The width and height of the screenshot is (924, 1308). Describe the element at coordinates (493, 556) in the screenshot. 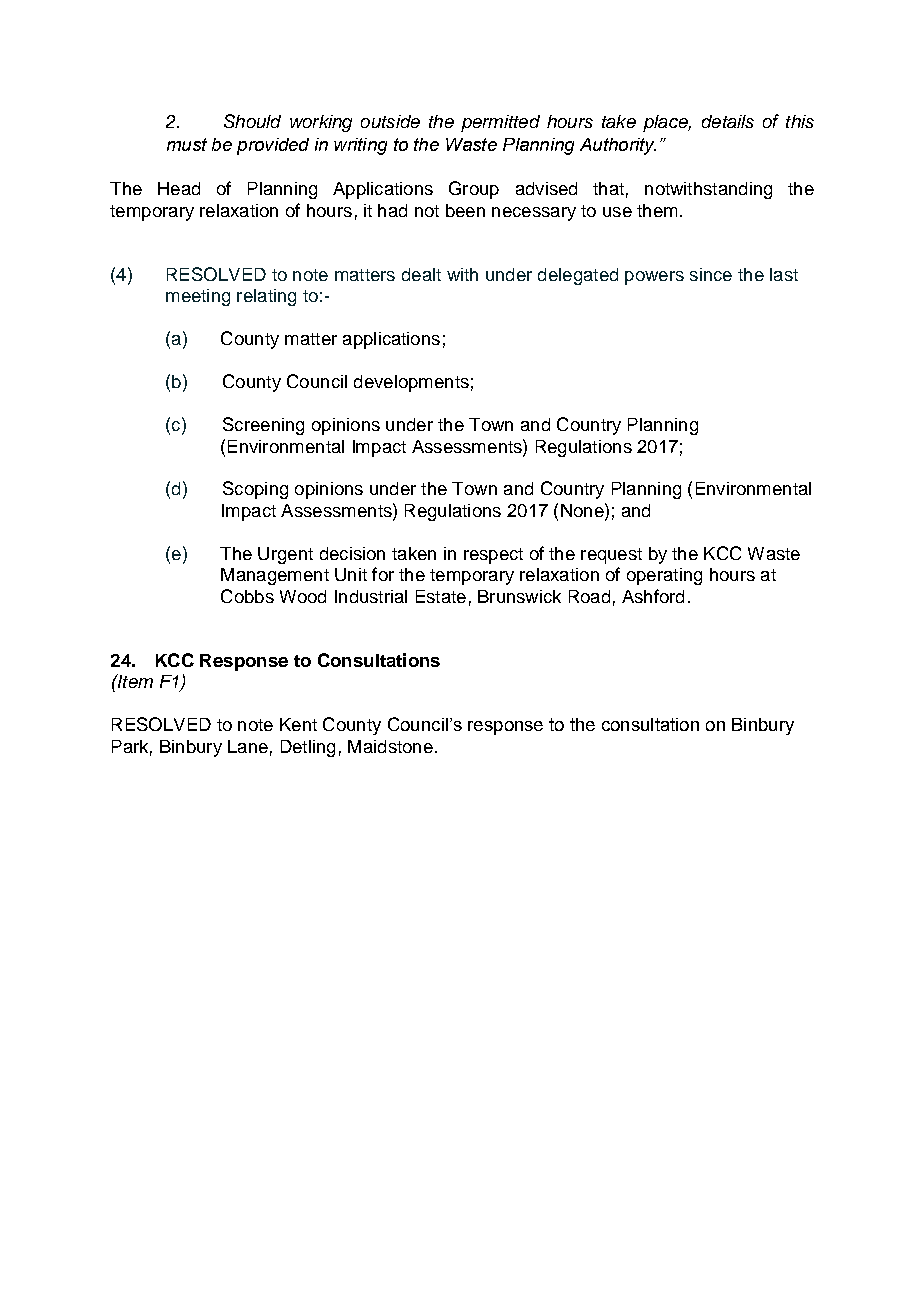

I see `respect` at that location.
